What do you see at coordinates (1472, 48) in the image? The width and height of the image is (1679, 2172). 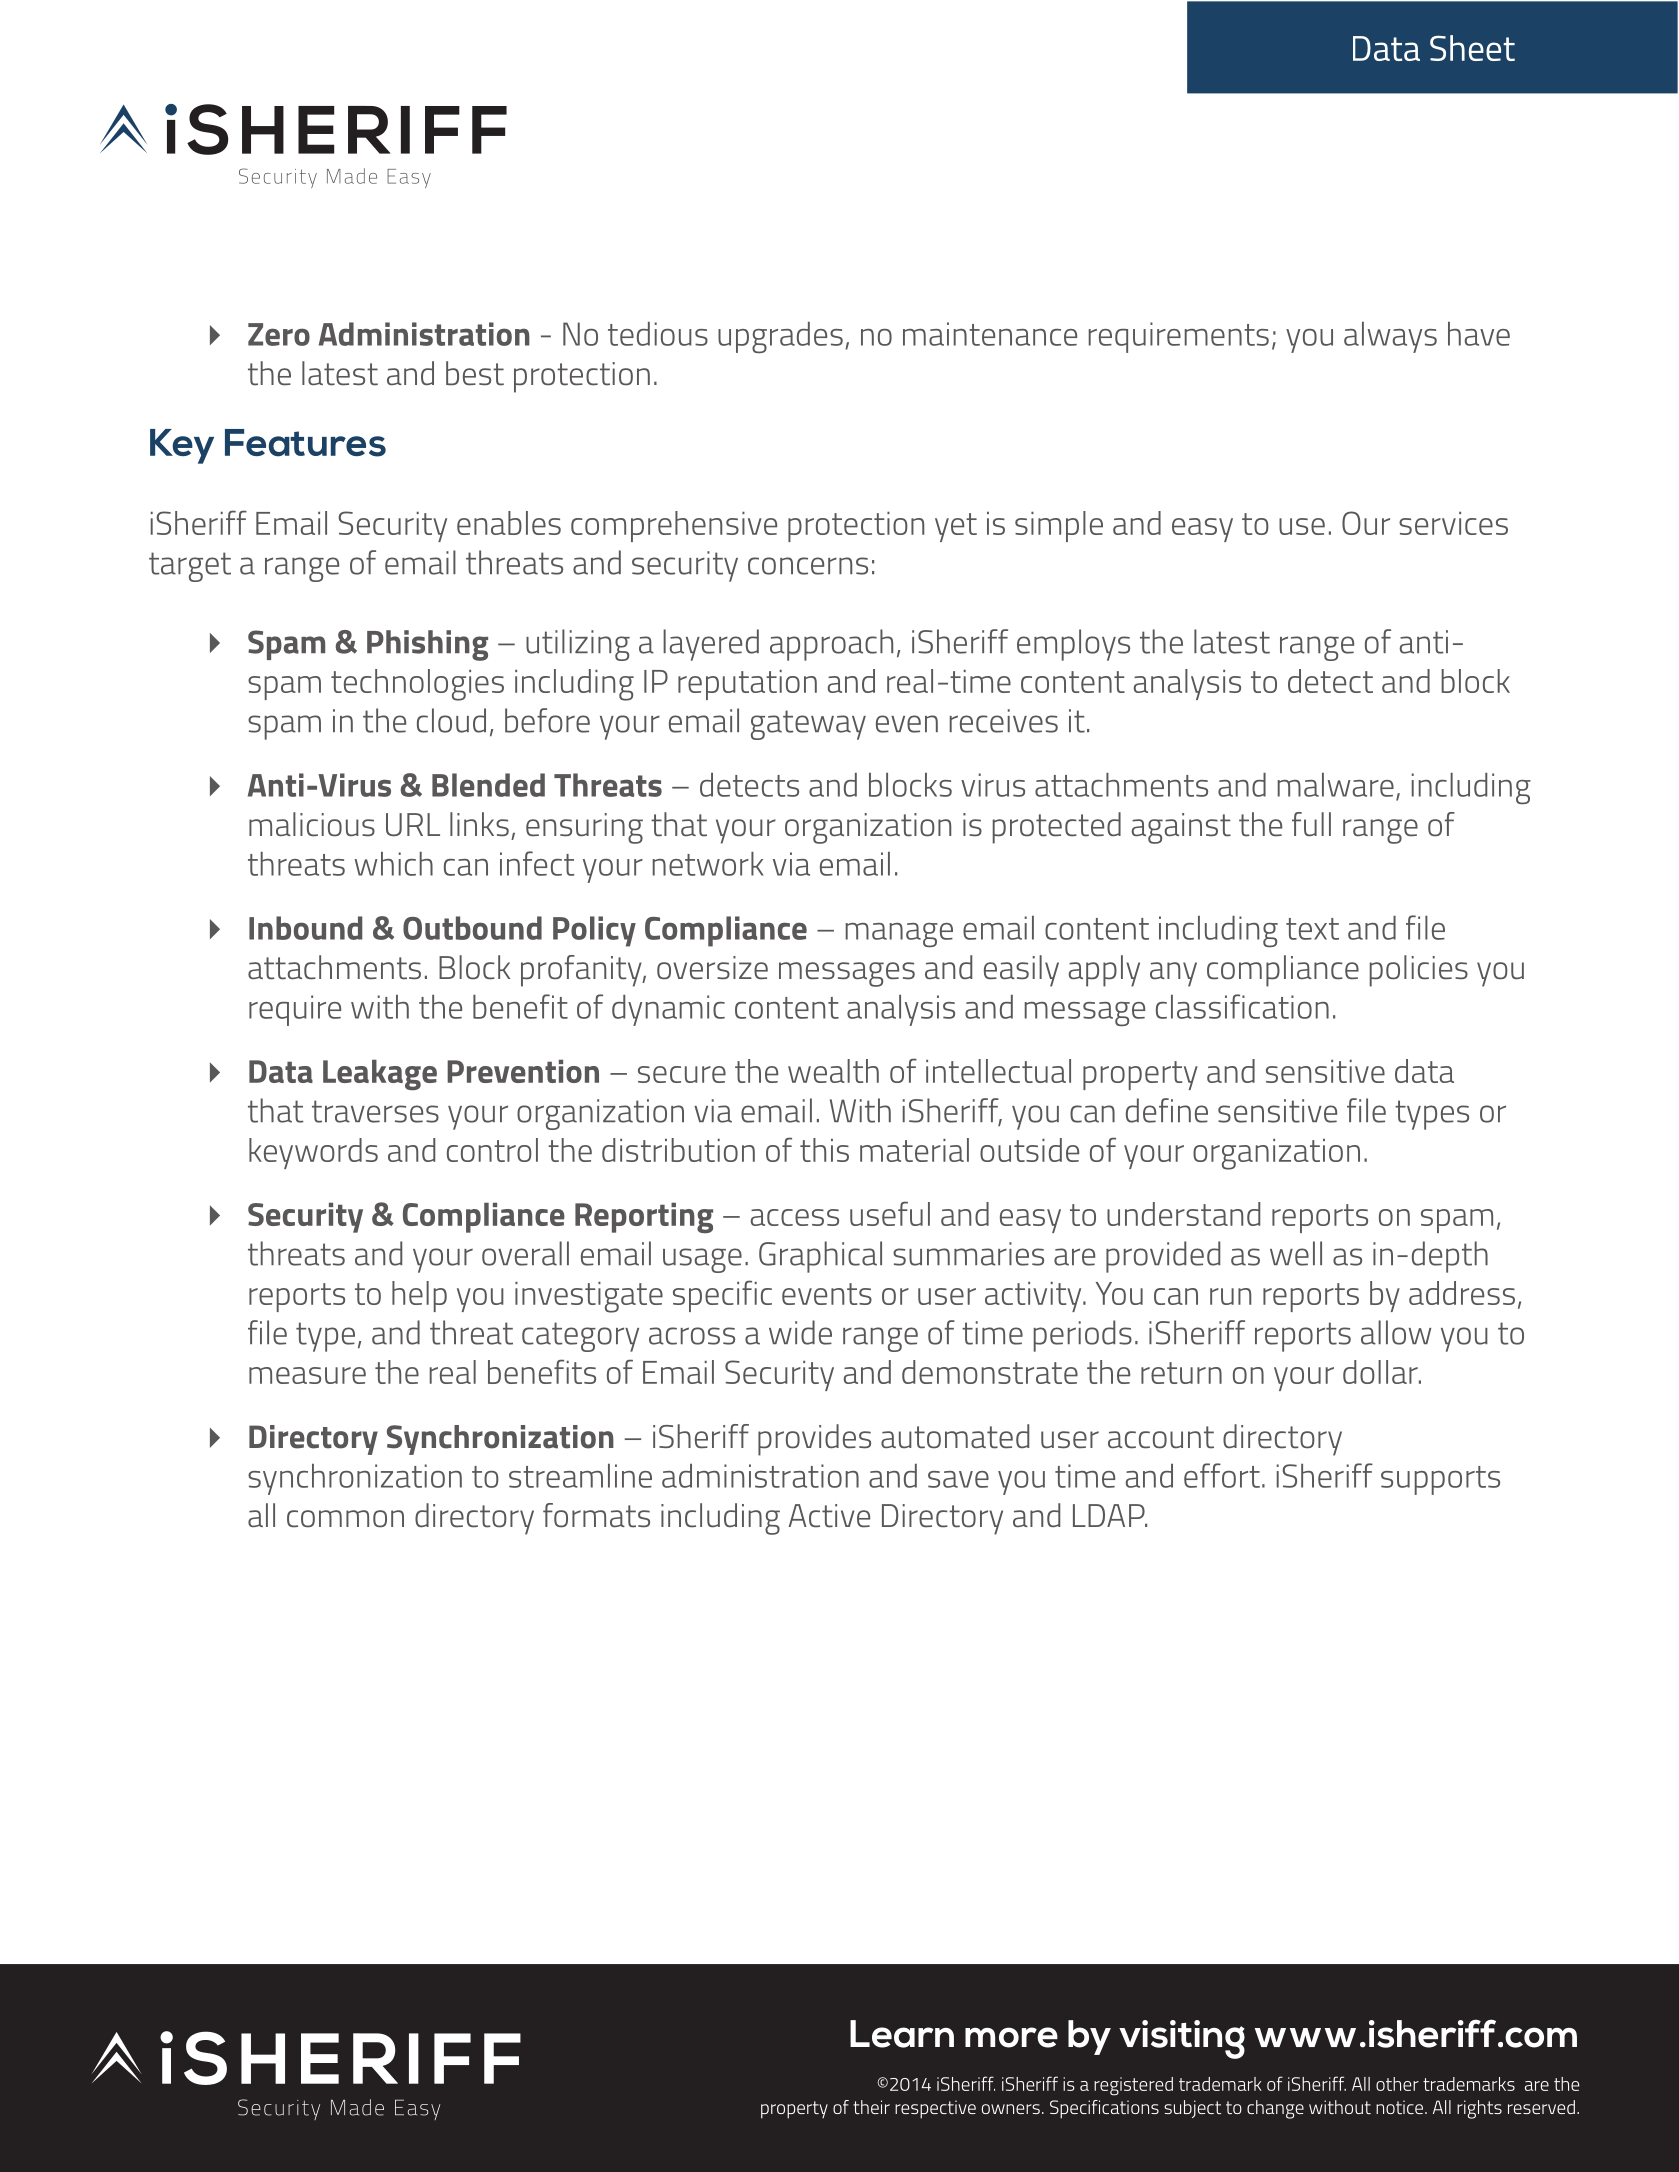 I see `Sheet` at bounding box center [1472, 48].
